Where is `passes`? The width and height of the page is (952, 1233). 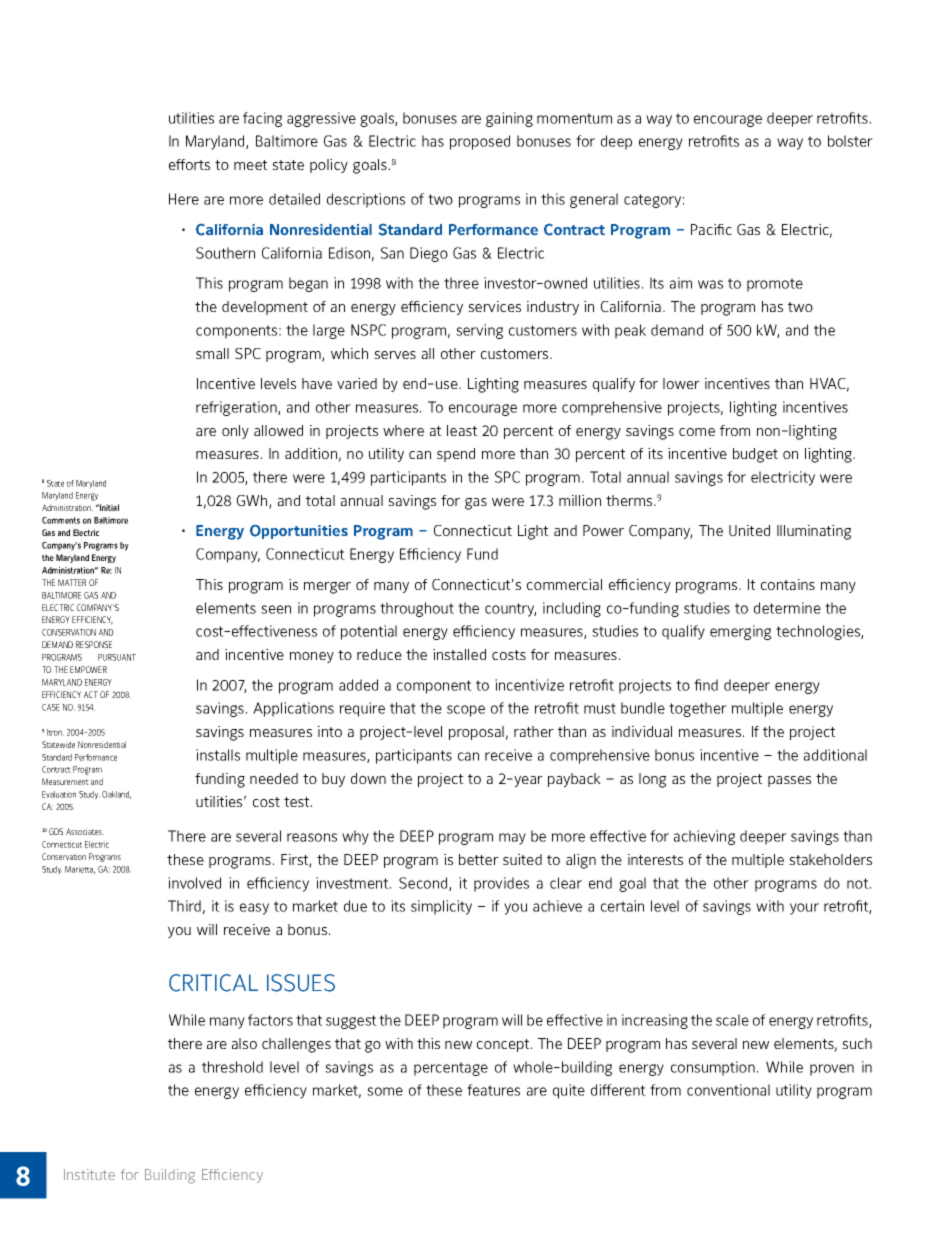
passes is located at coordinates (789, 781).
